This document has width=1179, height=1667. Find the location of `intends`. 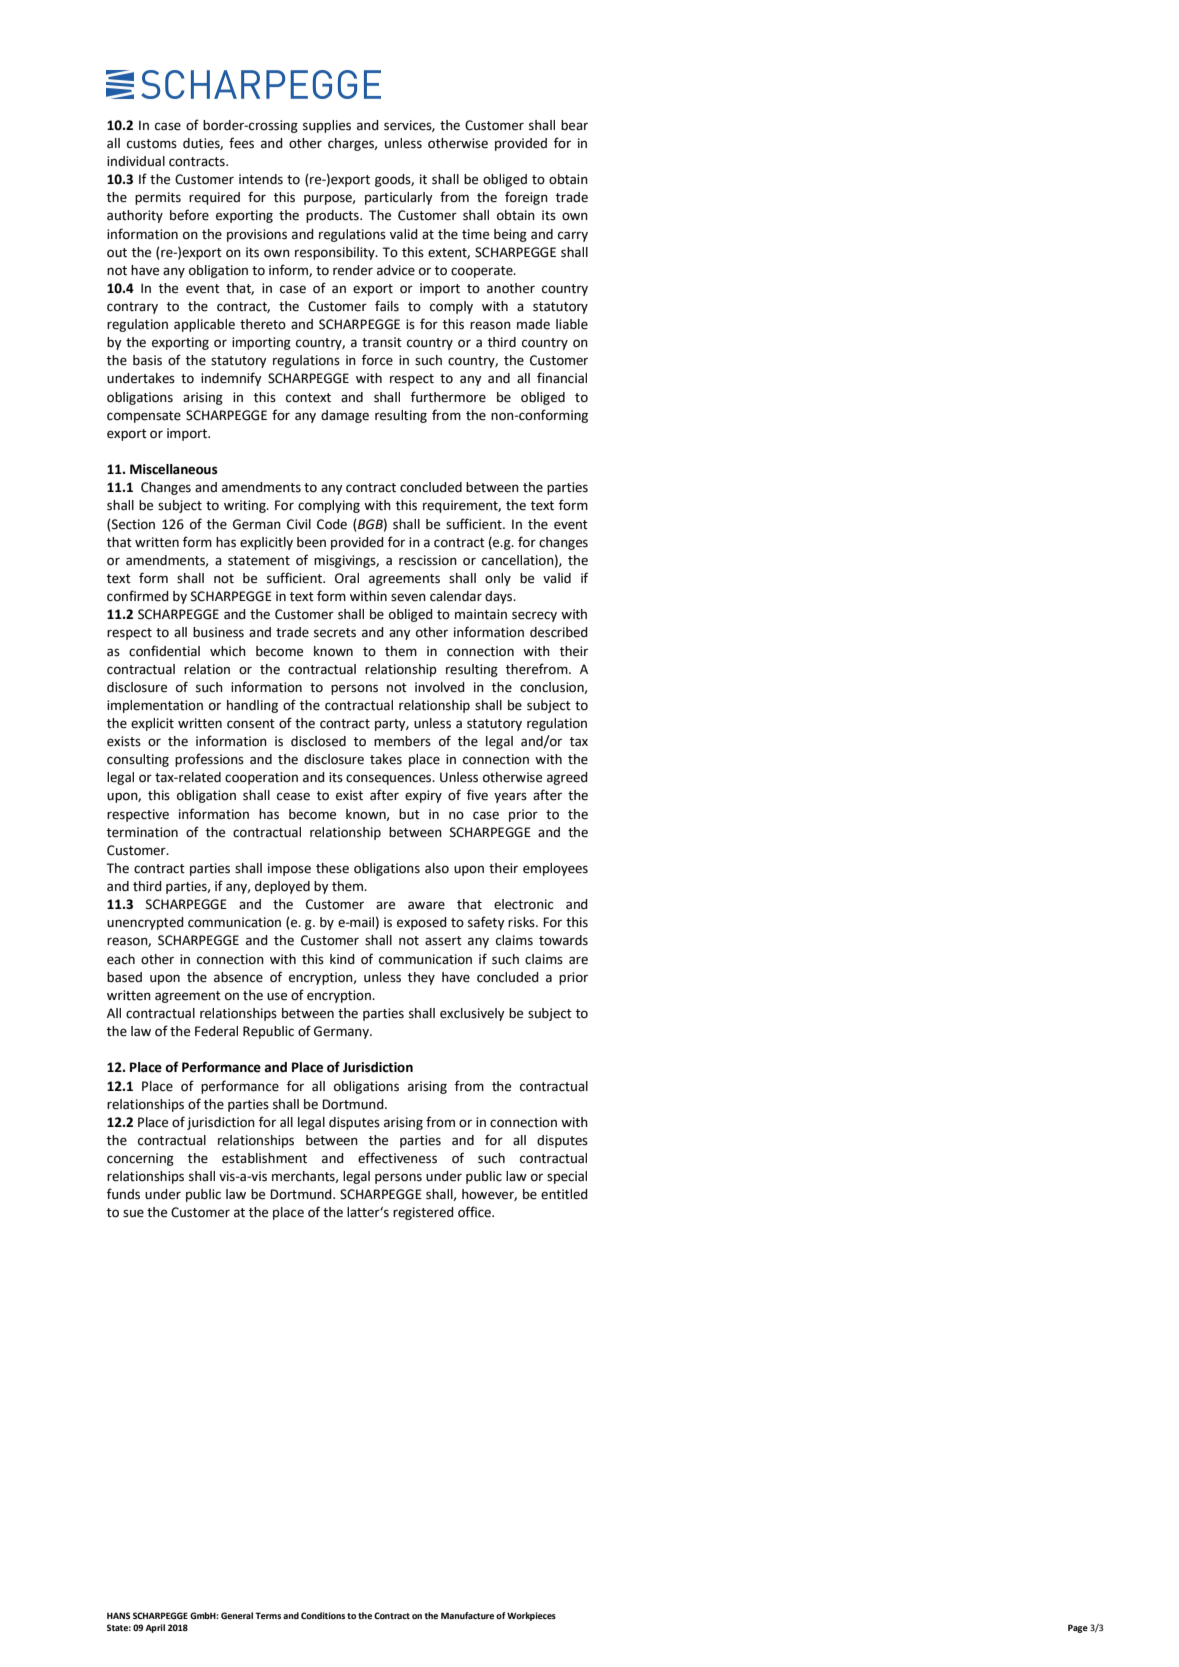

intends is located at coordinates (261, 179).
